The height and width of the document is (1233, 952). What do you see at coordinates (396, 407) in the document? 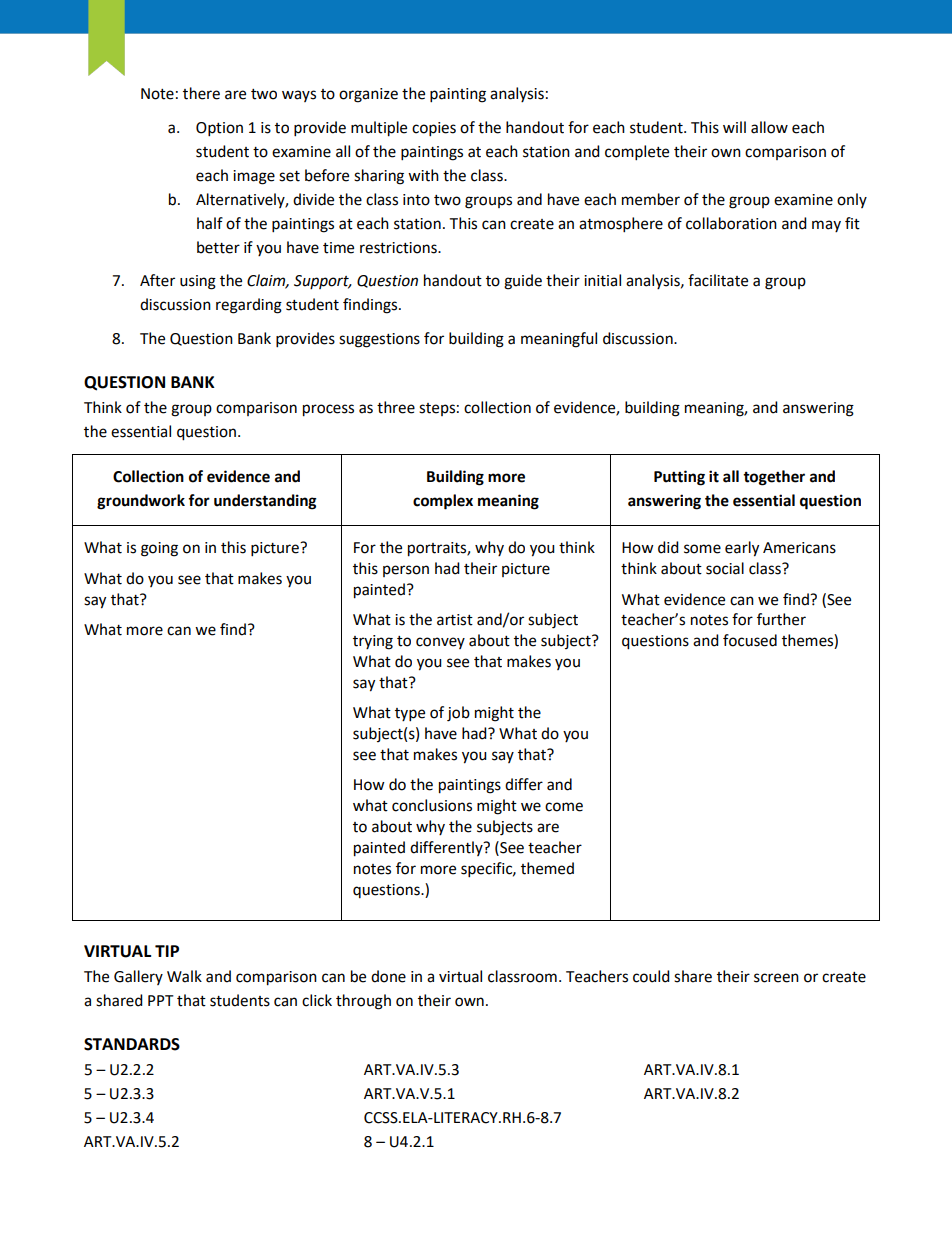
I see `three` at bounding box center [396, 407].
